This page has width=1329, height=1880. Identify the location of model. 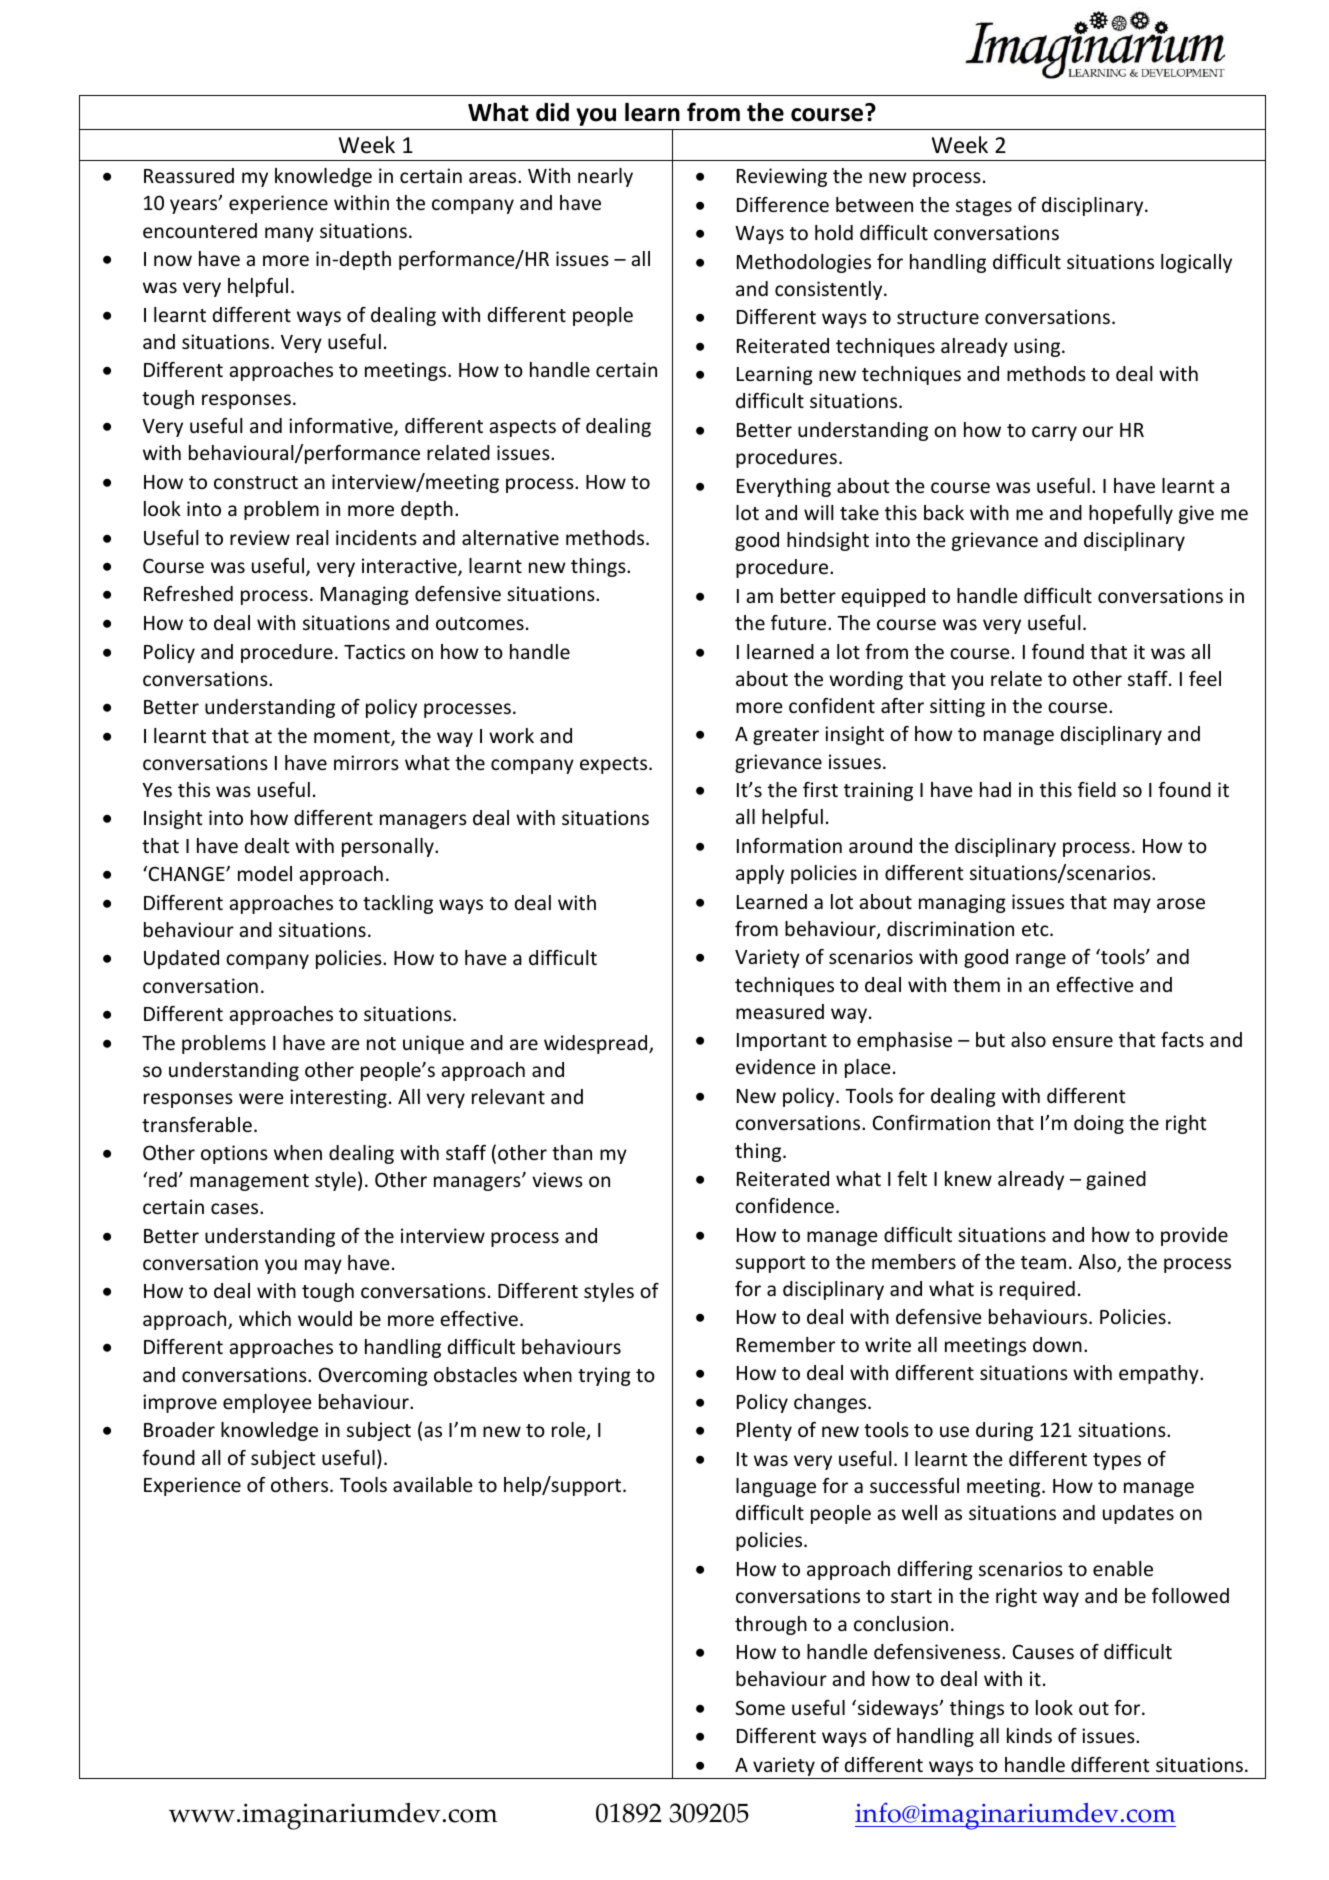
(265, 873).
